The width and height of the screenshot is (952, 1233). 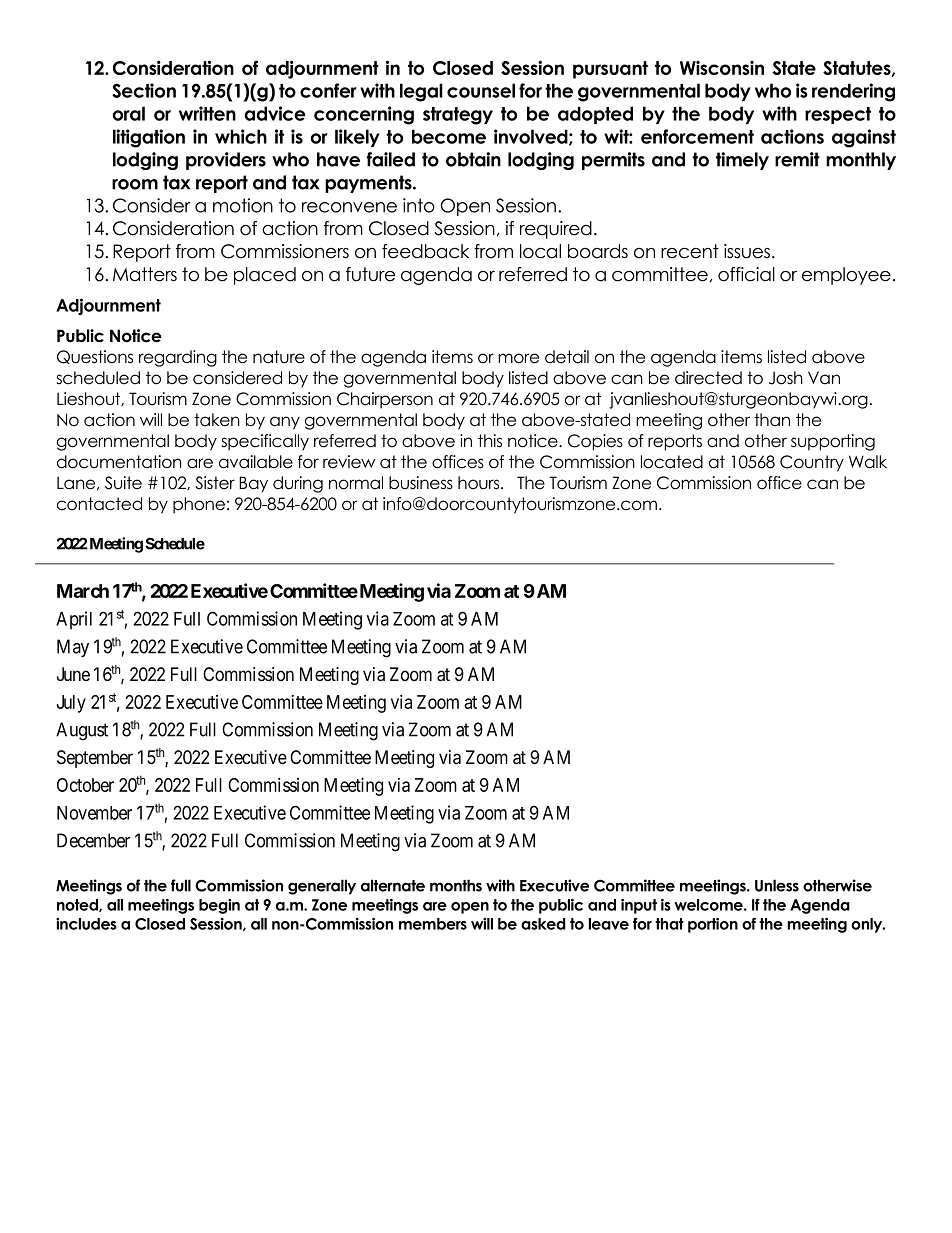 What do you see at coordinates (812, 463) in the screenshot?
I see `Country` at bounding box center [812, 463].
